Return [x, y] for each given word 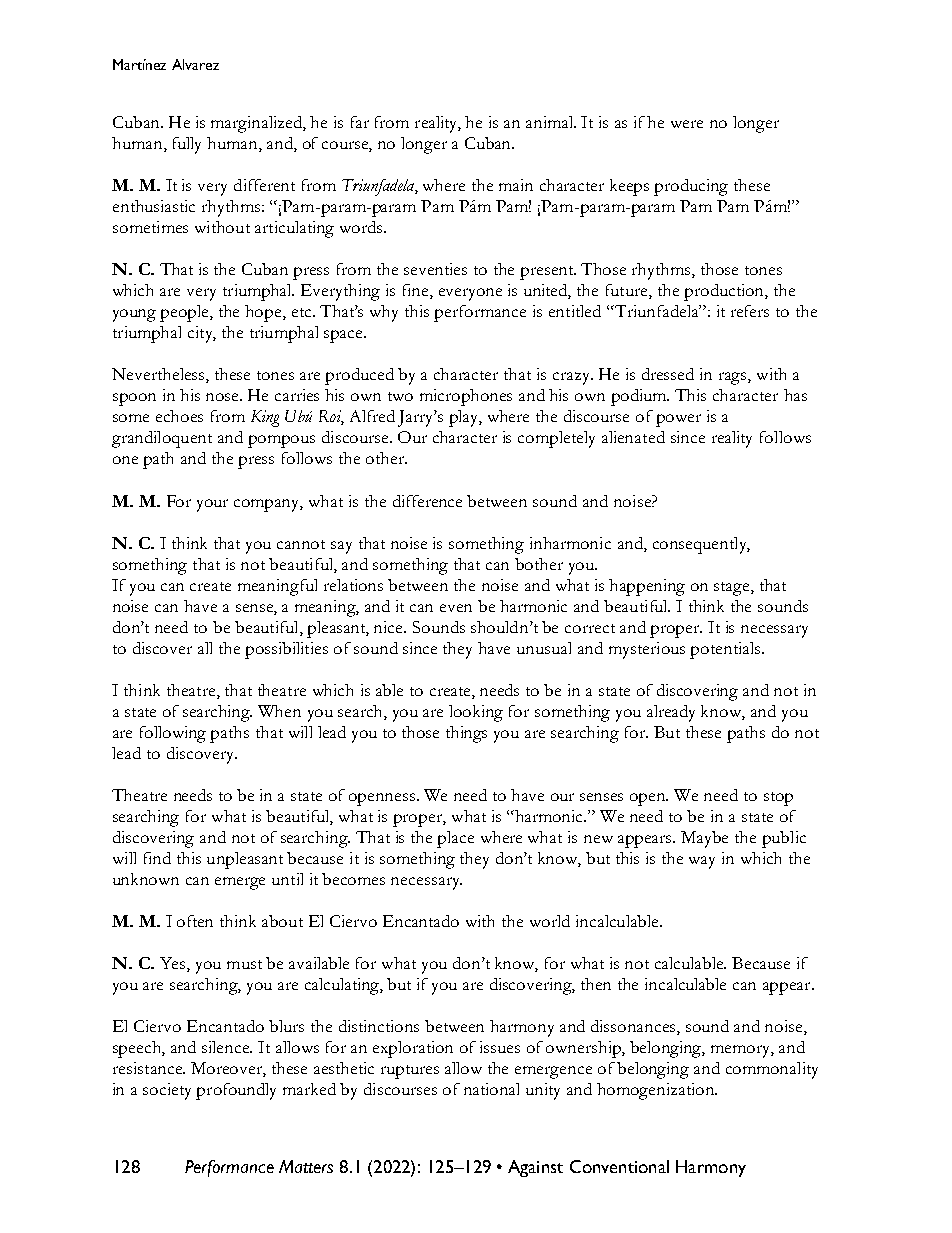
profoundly [236, 1091]
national [491, 1089]
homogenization [656, 1091]
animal [551, 122]
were [687, 124]
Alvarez [195, 64]
